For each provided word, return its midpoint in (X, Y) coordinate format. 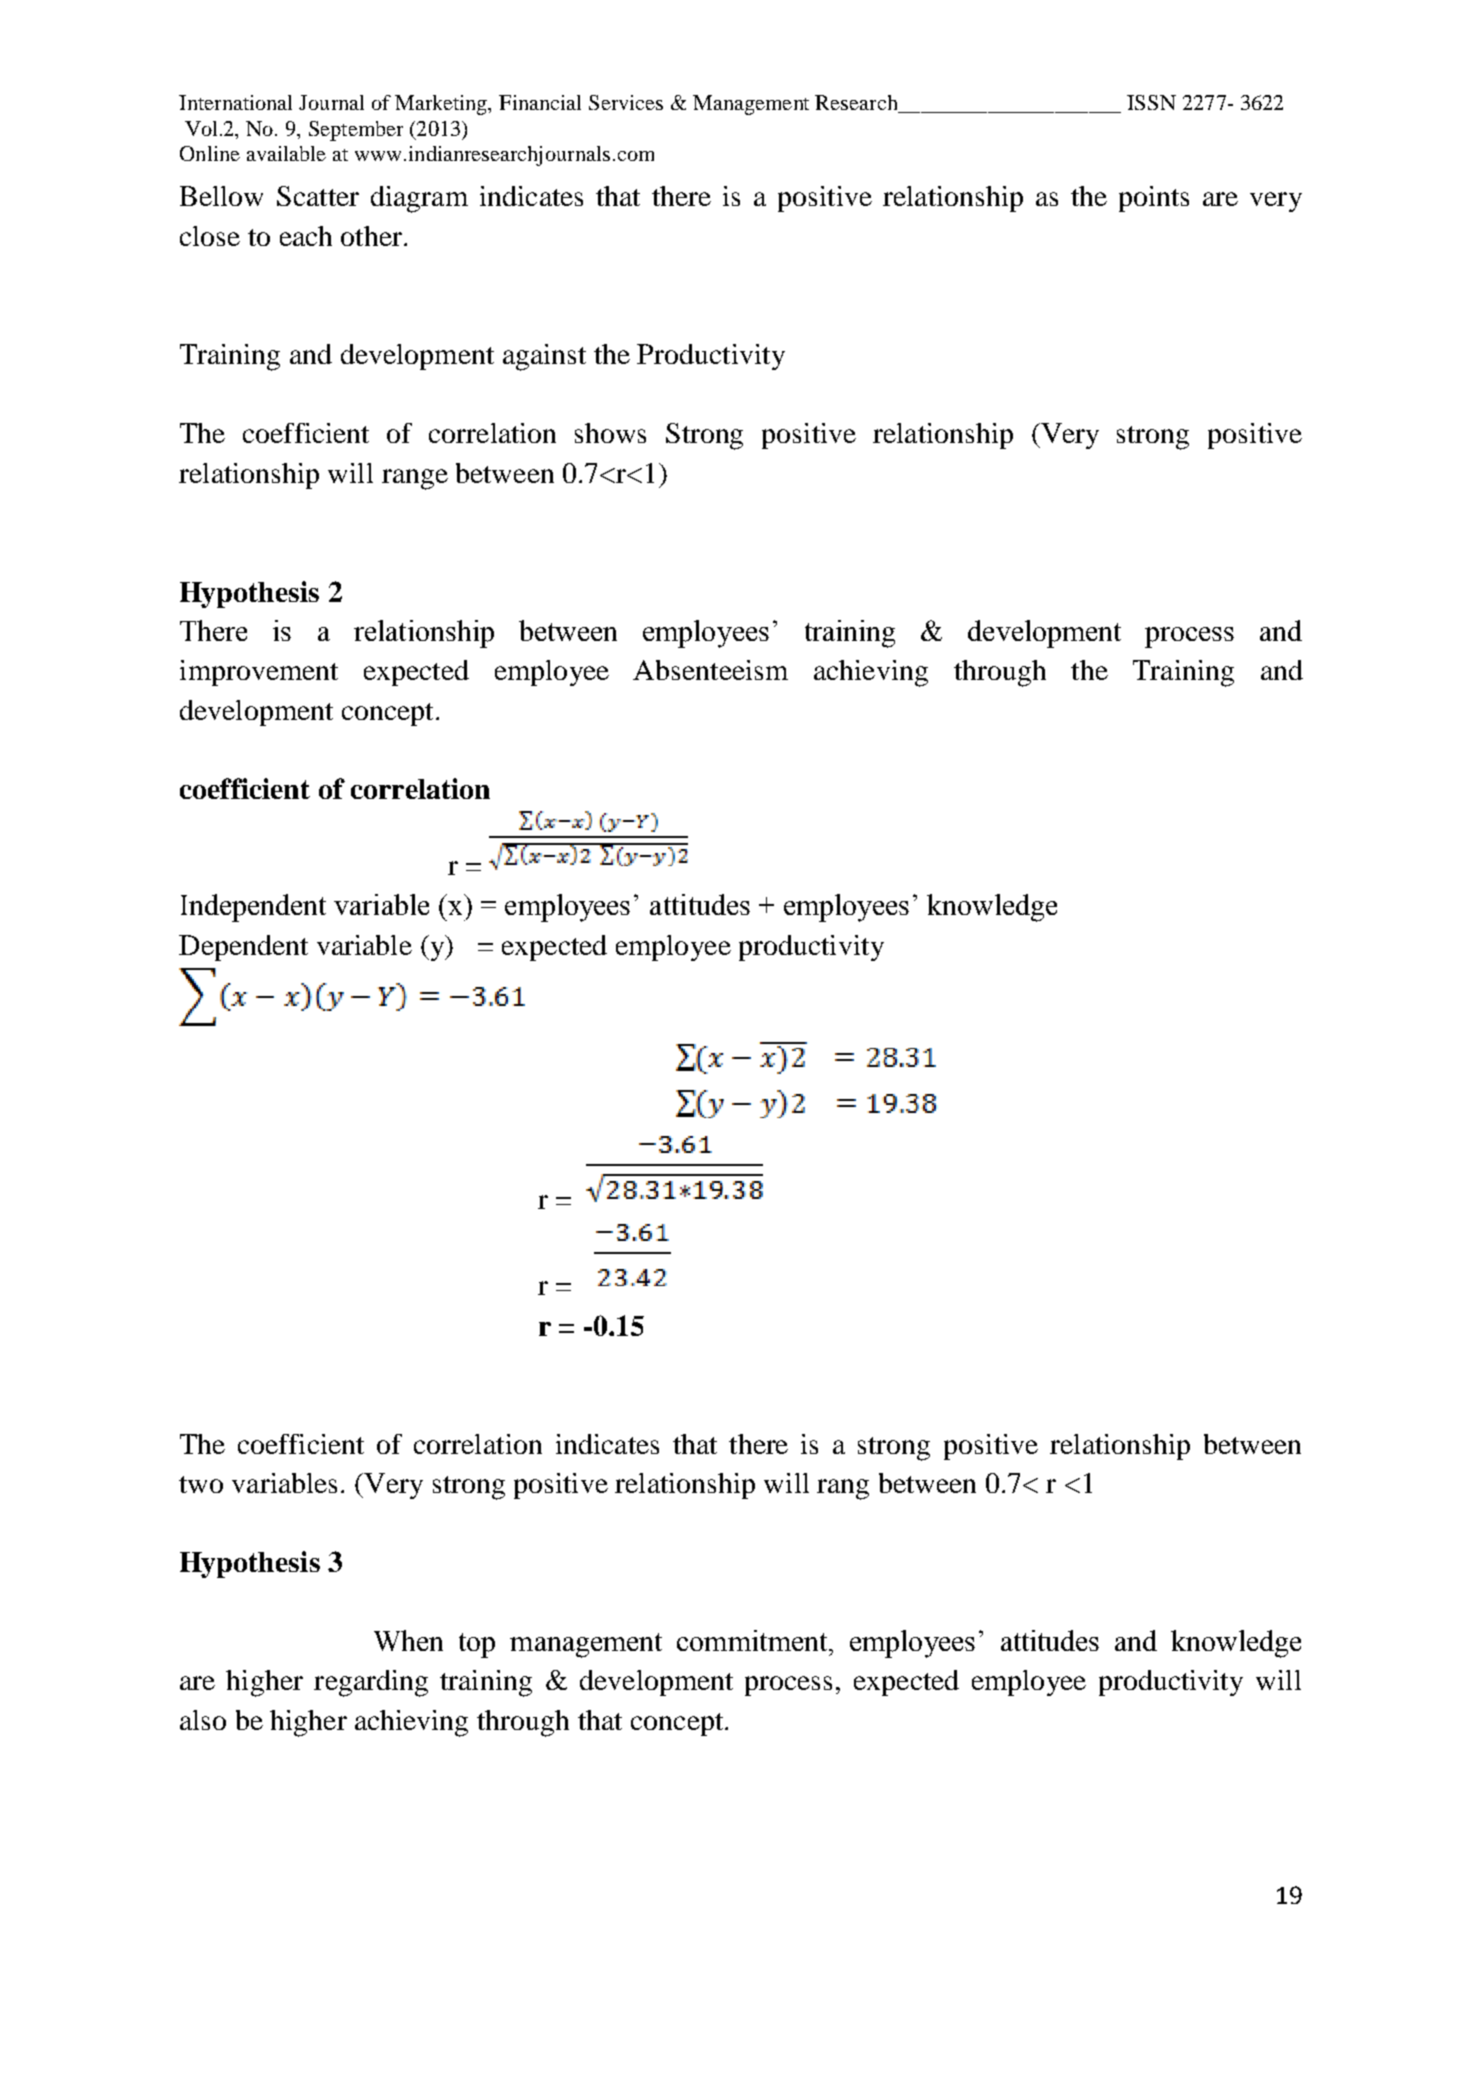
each (306, 236)
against (544, 357)
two (201, 1484)
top (477, 1645)
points (1154, 199)
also (203, 1720)
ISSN (1151, 102)
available (286, 153)
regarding (371, 1683)
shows (610, 433)
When (408, 1640)
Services (626, 102)
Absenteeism (710, 670)
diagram (419, 199)
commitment (753, 1640)
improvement (259, 673)
